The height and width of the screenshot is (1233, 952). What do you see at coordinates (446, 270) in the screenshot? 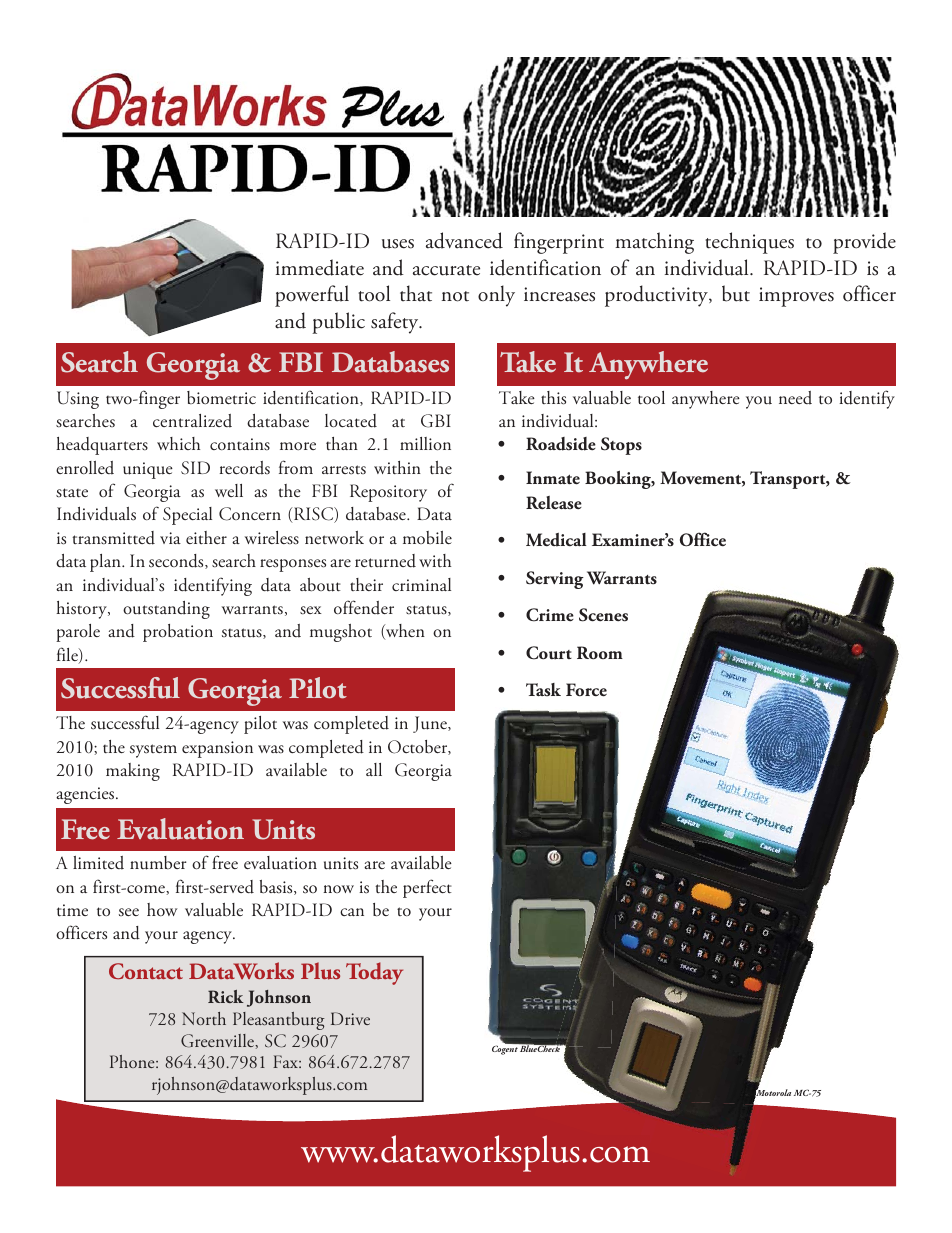
I see `accurate` at bounding box center [446, 270].
